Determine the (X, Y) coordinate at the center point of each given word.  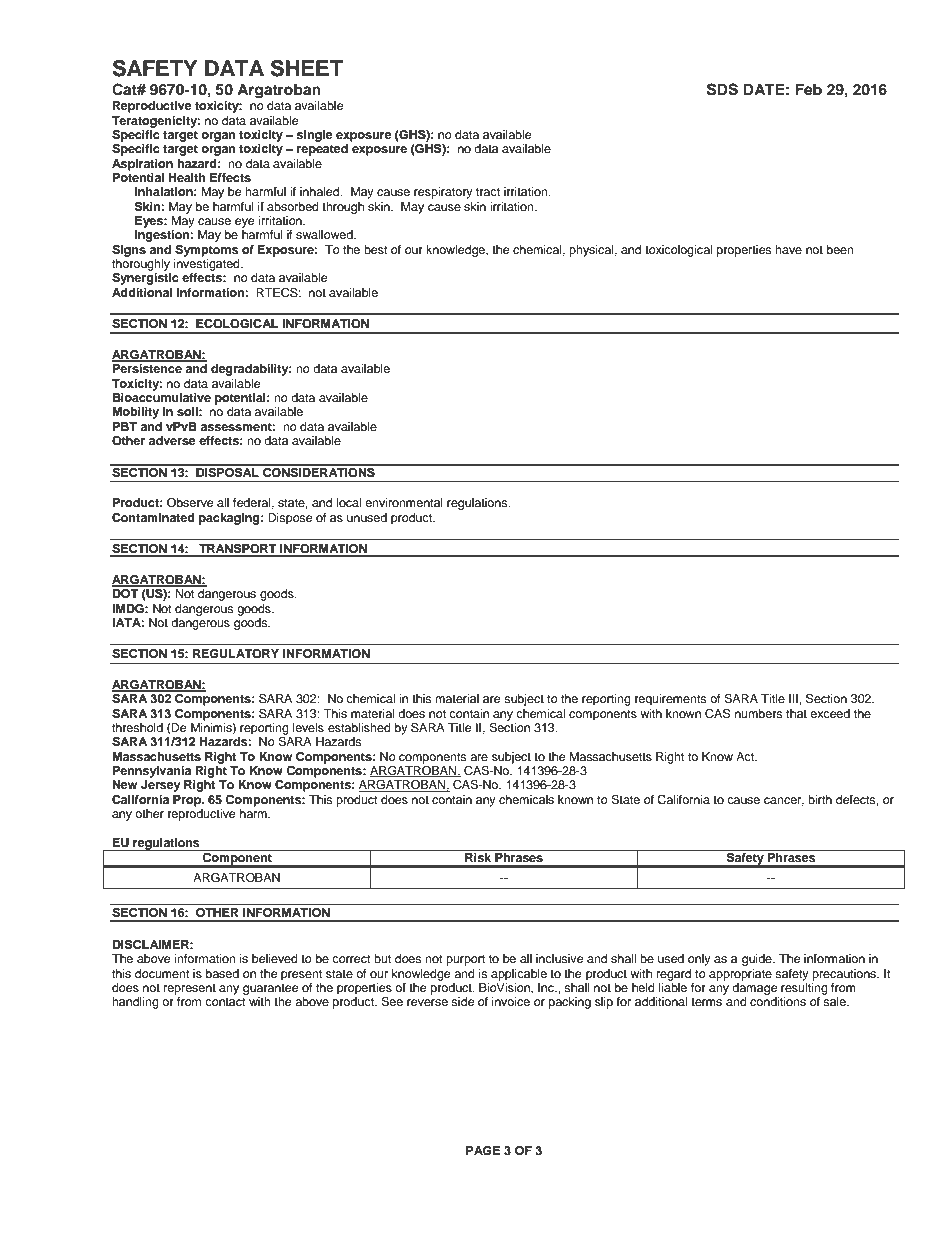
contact (225, 1002)
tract (488, 192)
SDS (722, 89)
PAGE (483, 1151)
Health (187, 177)
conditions (778, 1001)
